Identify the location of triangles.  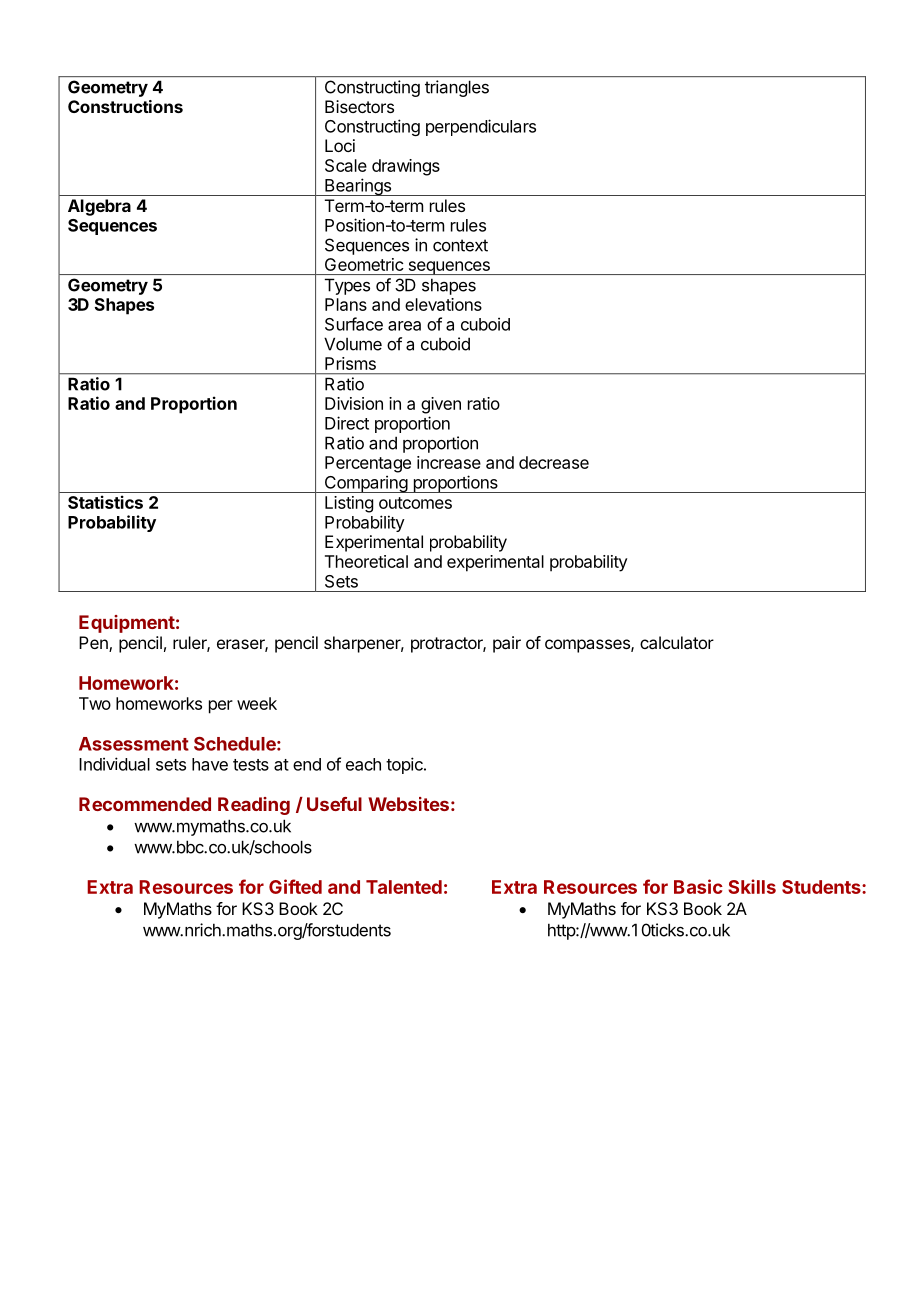
(457, 88).
